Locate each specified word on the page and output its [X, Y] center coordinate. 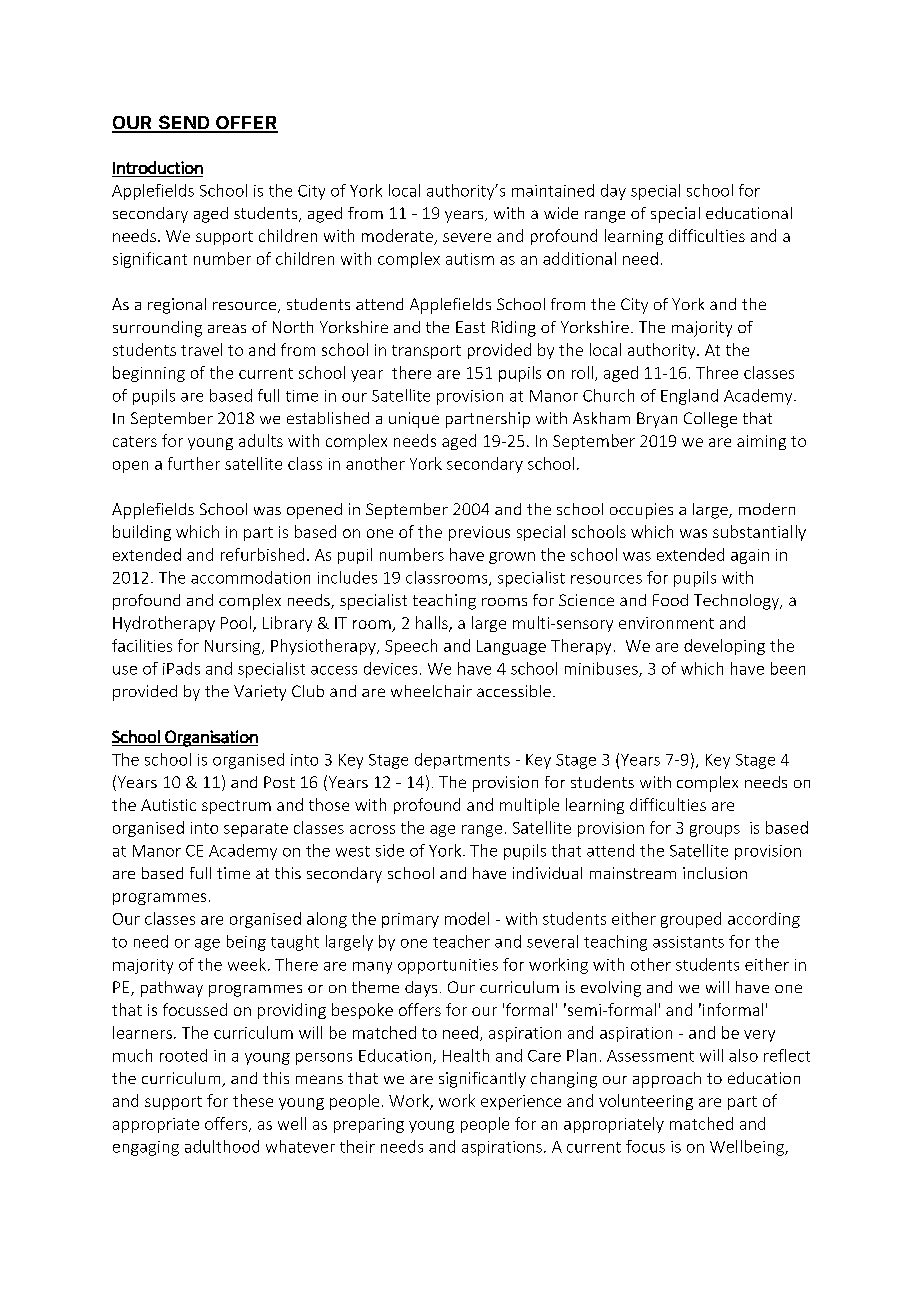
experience [521, 1102]
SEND [184, 123]
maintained [553, 190]
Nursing [234, 647]
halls [433, 624]
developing [724, 647]
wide [561, 213]
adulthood [222, 1146]
